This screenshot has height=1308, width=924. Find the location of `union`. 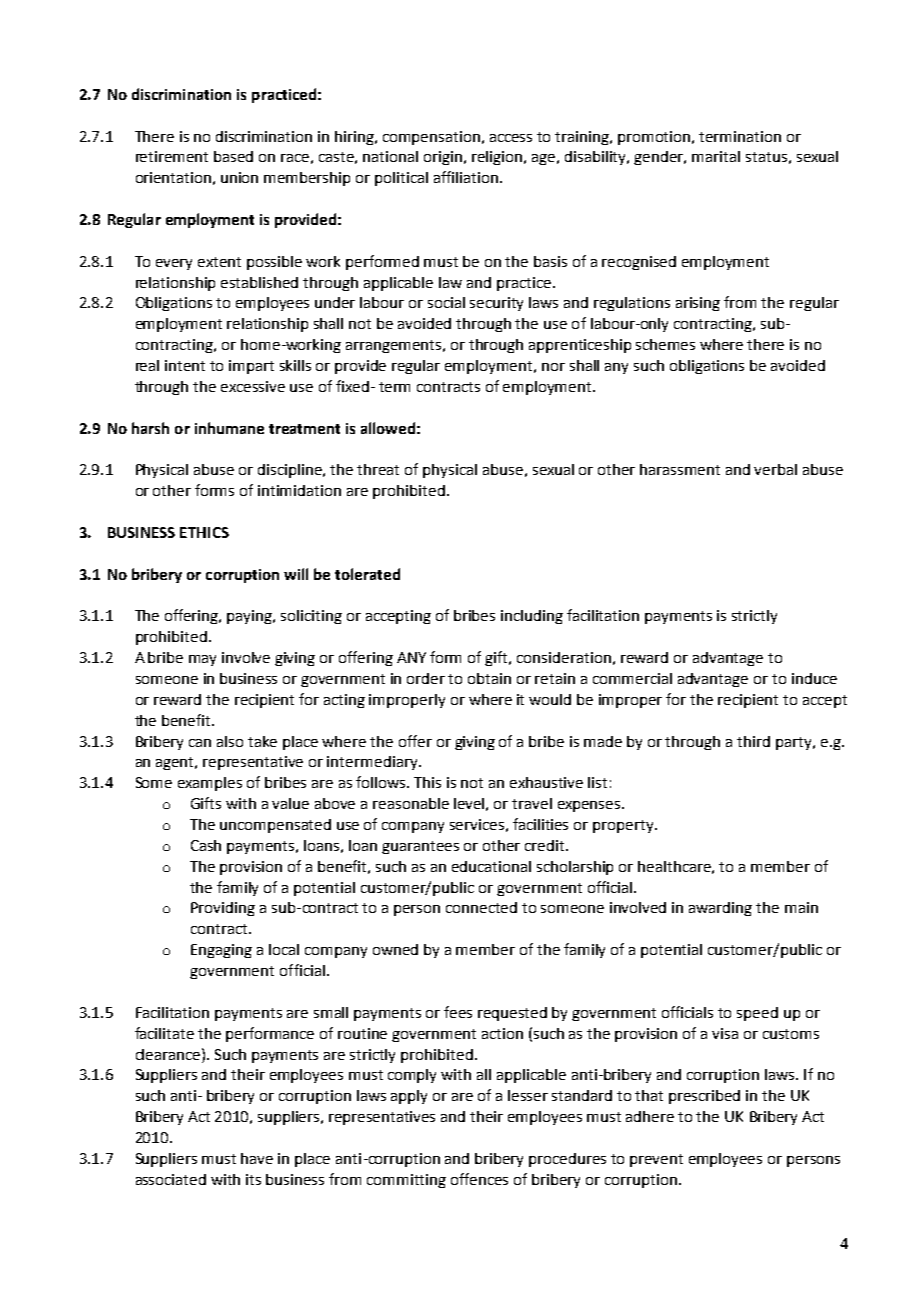

union is located at coordinates (239, 177).
